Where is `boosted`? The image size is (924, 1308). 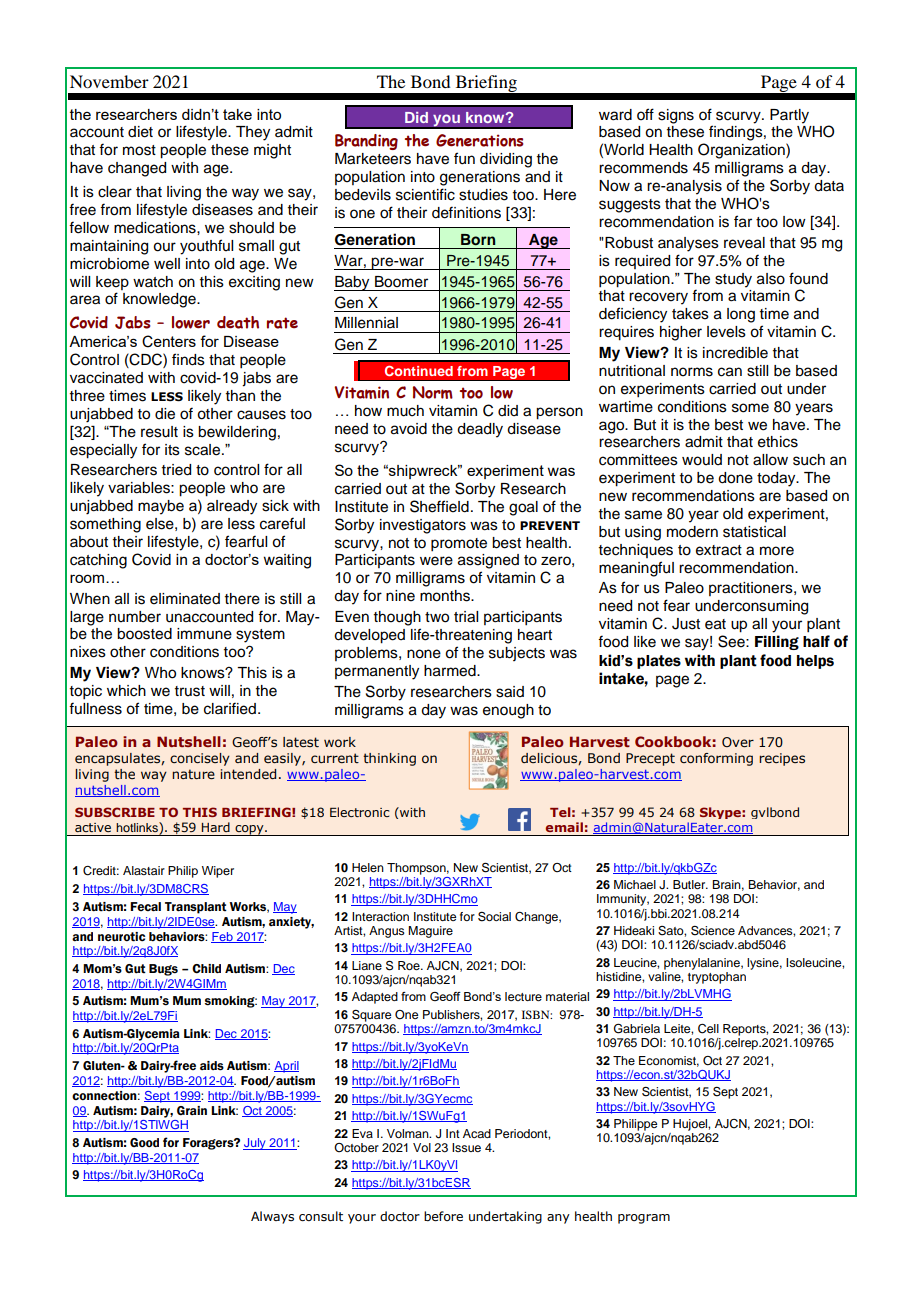 boosted is located at coordinates (144, 634).
